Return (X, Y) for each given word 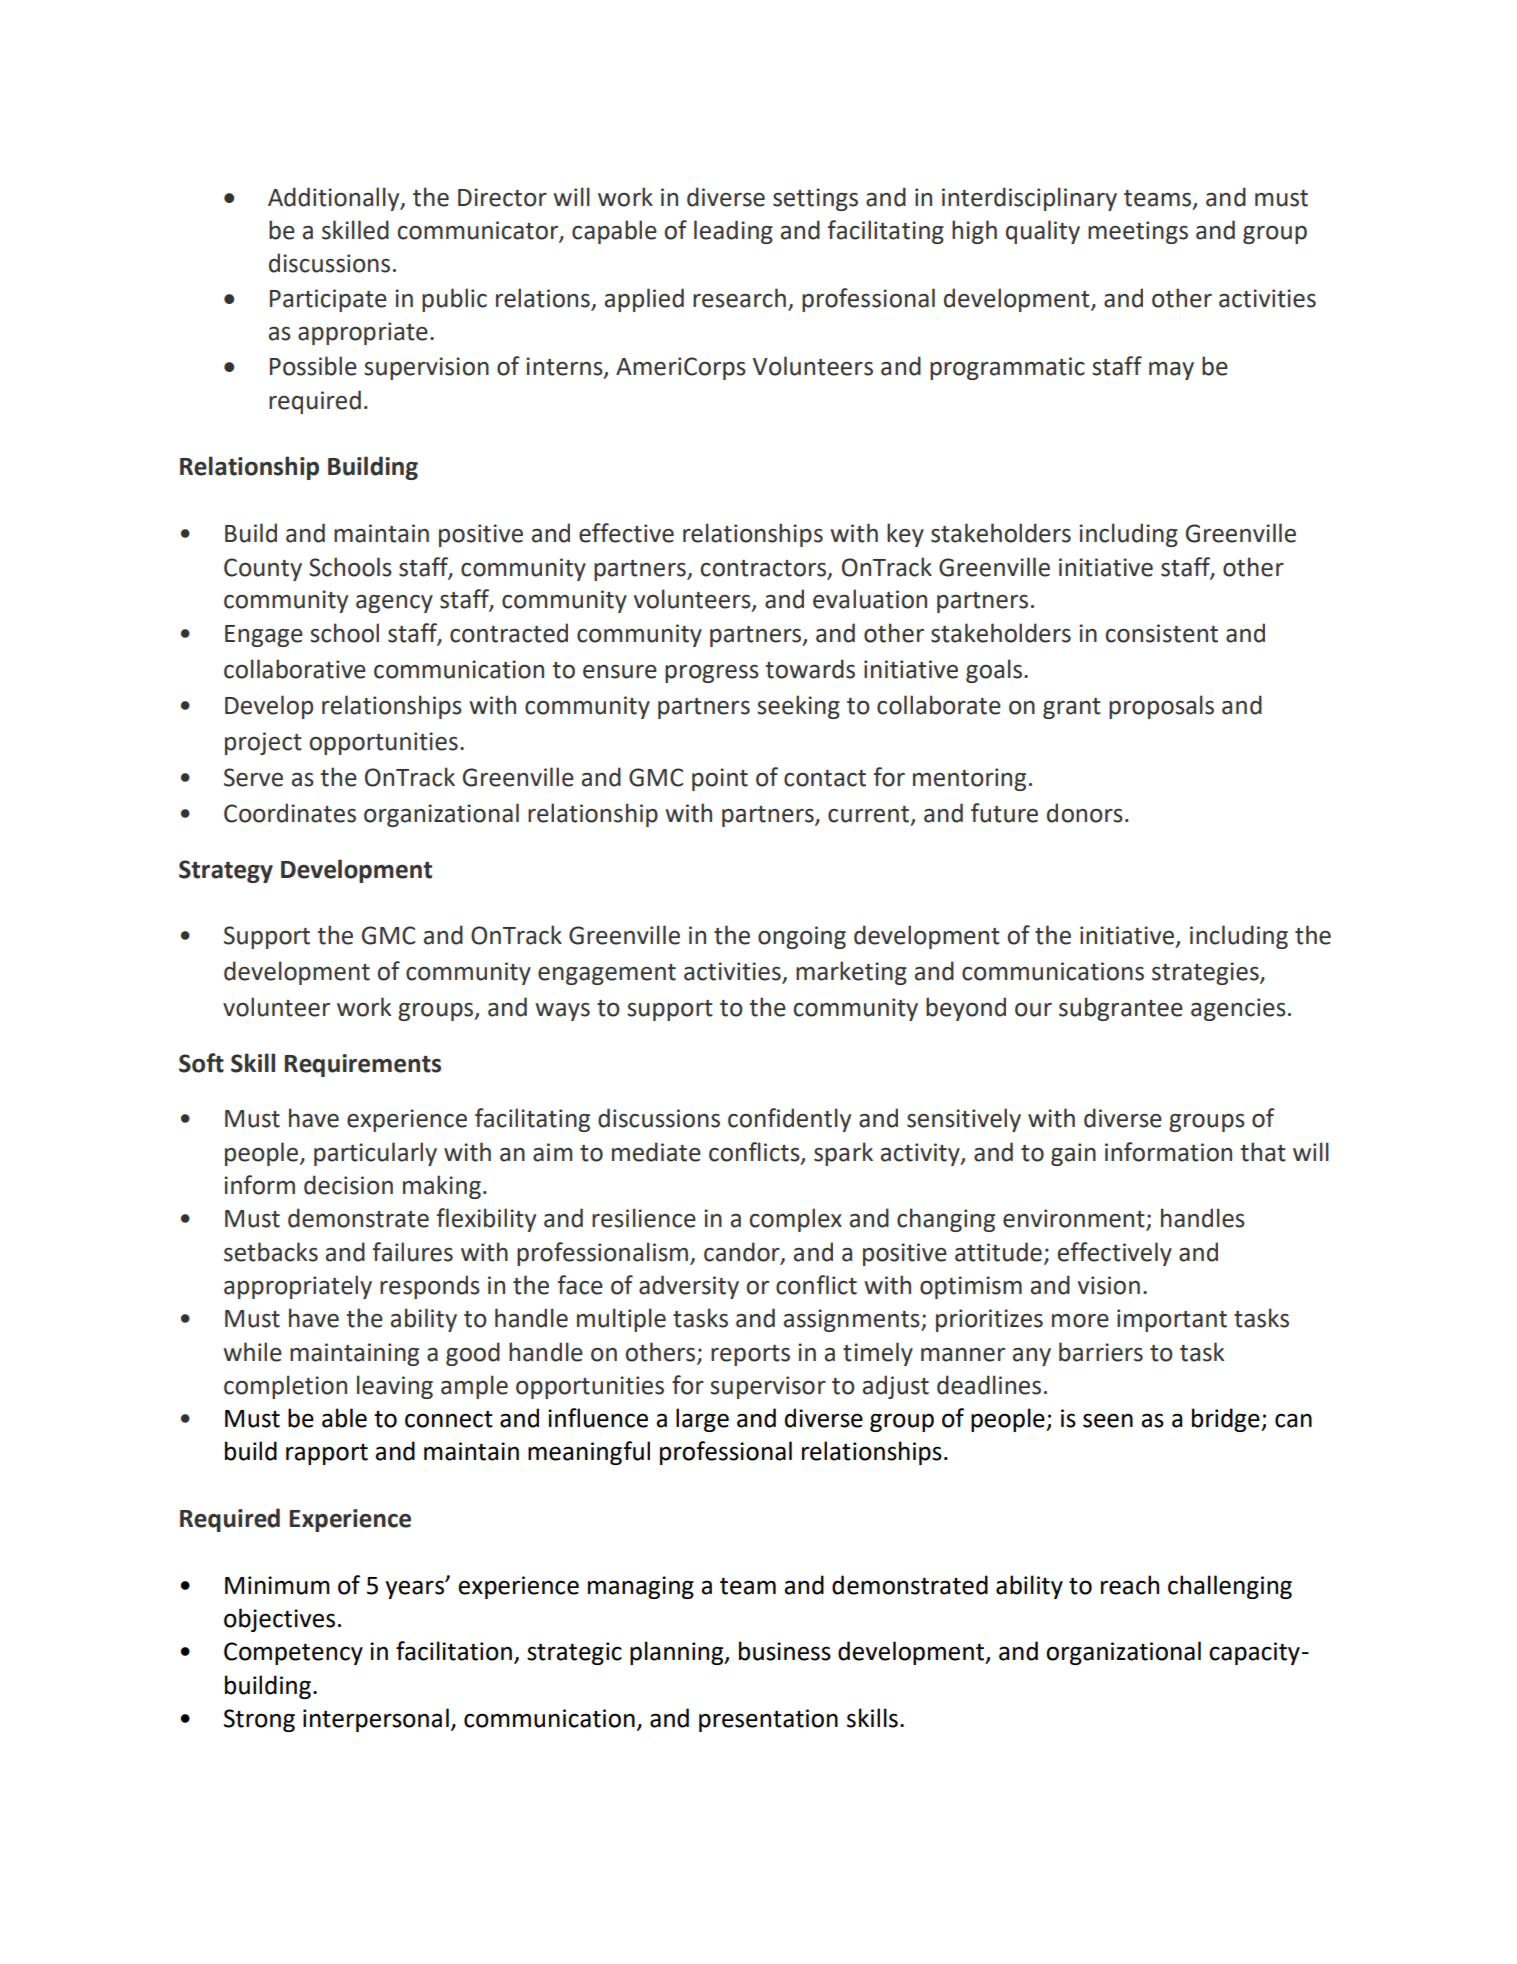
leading (733, 232)
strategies (1206, 973)
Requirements (363, 1065)
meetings (1138, 232)
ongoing (802, 937)
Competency (293, 1653)
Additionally (335, 199)
